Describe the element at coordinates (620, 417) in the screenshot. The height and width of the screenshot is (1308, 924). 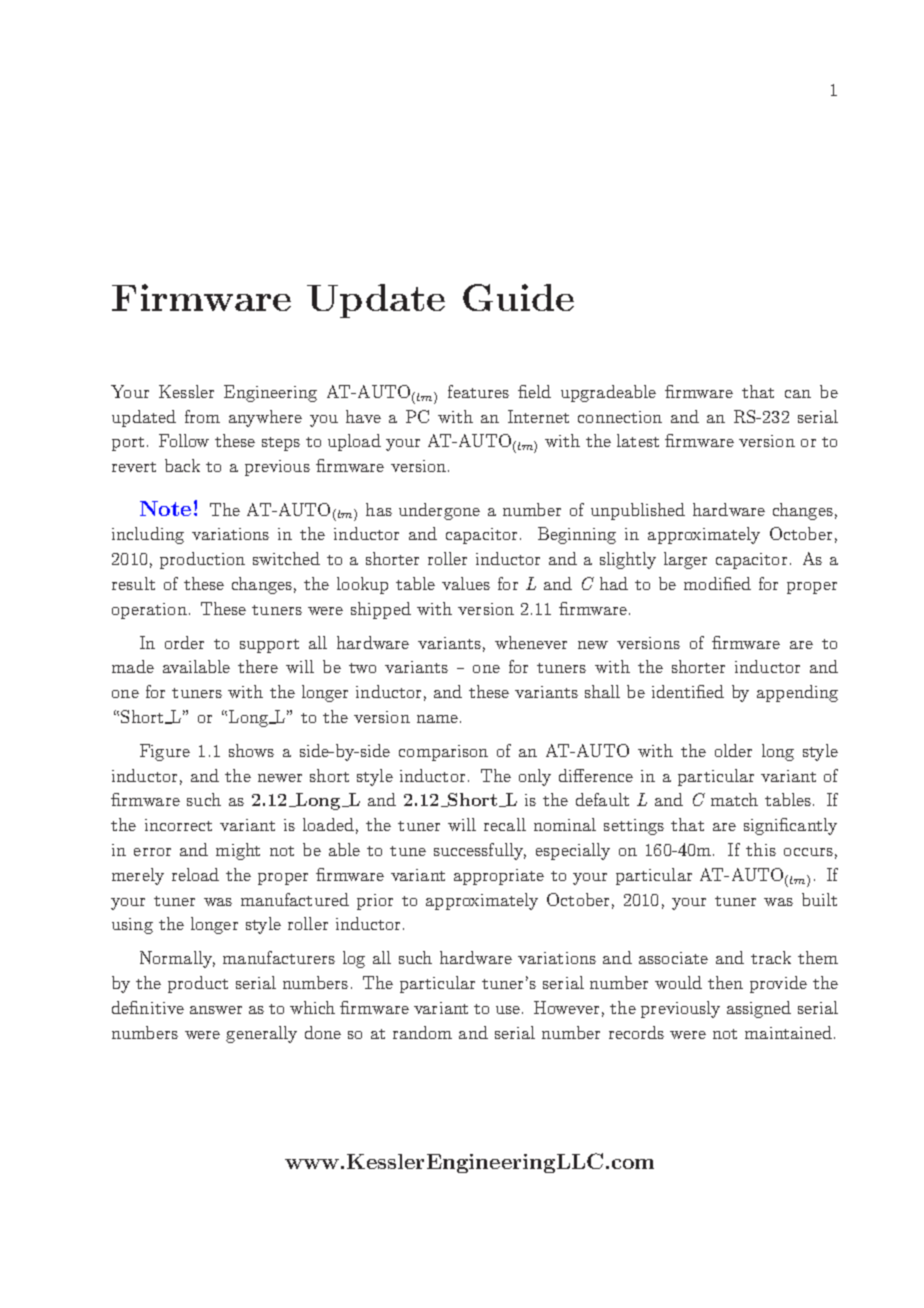
I see `connection` at that location.
